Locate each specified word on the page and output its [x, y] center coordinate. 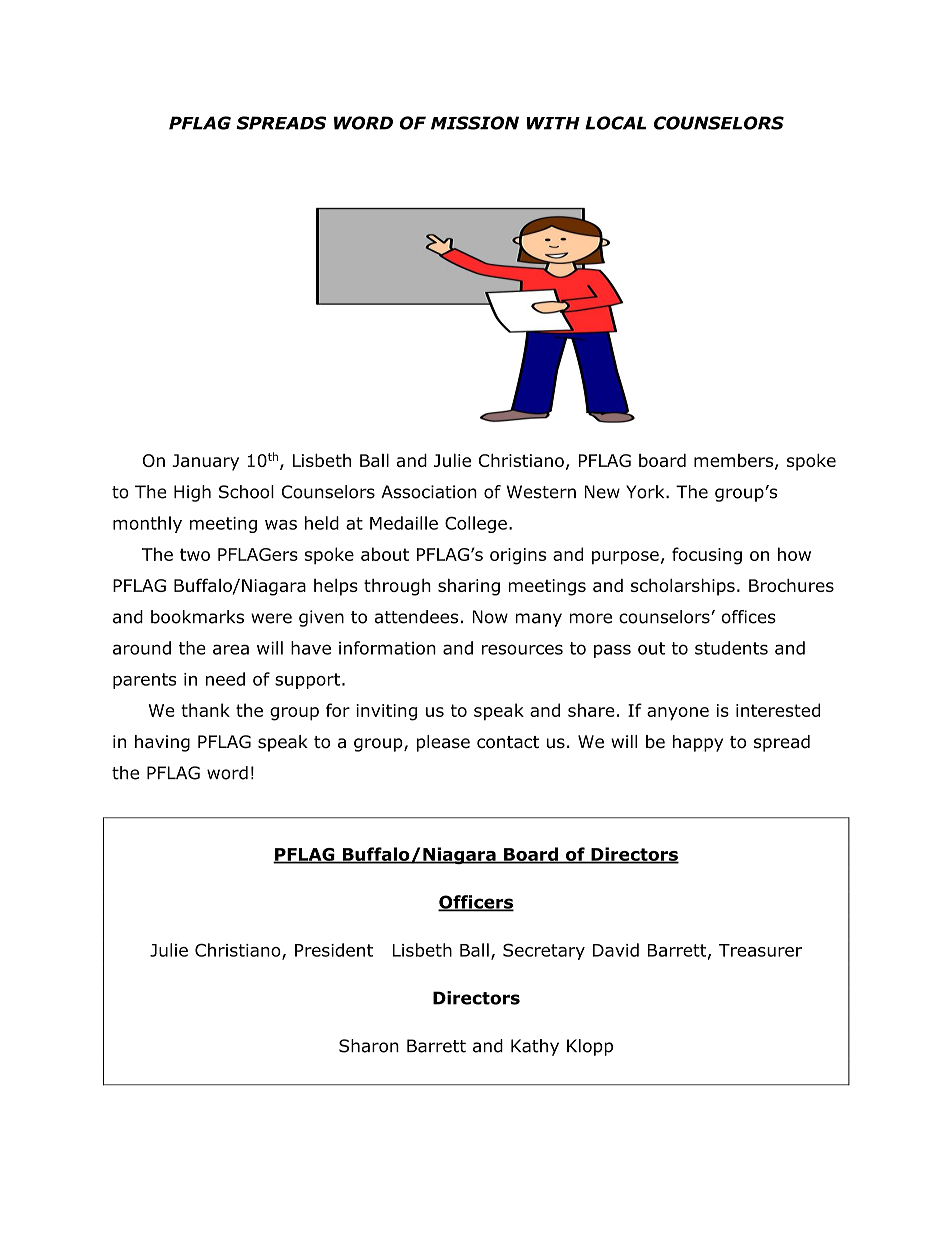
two [195, 554]
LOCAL [615, 123]
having [162, 743]
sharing [469, 587]
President [334, 950]
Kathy [535, 1047]
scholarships [683, 587]
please [443, 743]
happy [698, 743]
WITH [553, 123]
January [205, 462]
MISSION [475, 123]
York [646, 492]
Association [429, 492]
